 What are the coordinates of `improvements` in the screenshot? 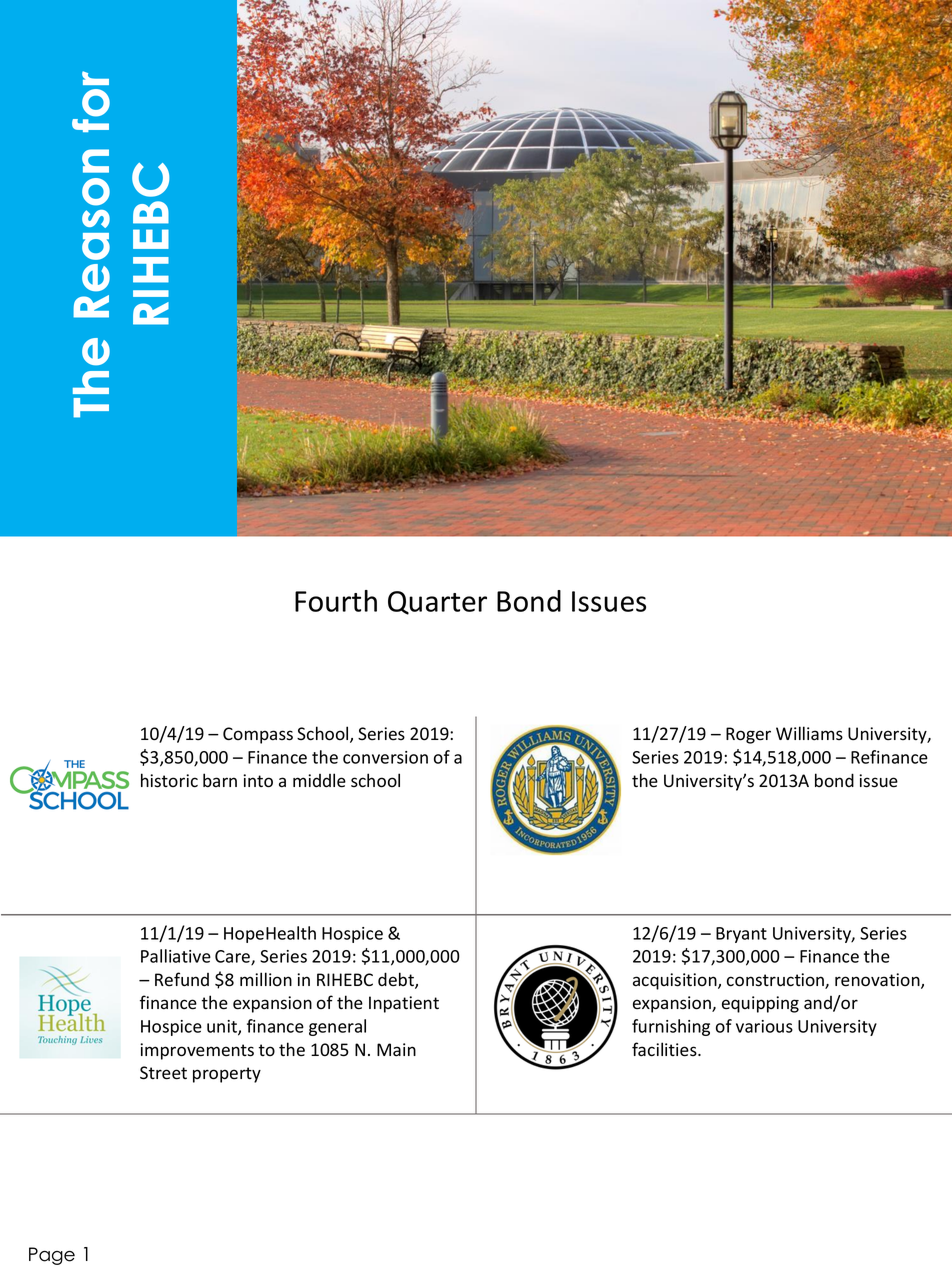 It's located at (197, 1051).
